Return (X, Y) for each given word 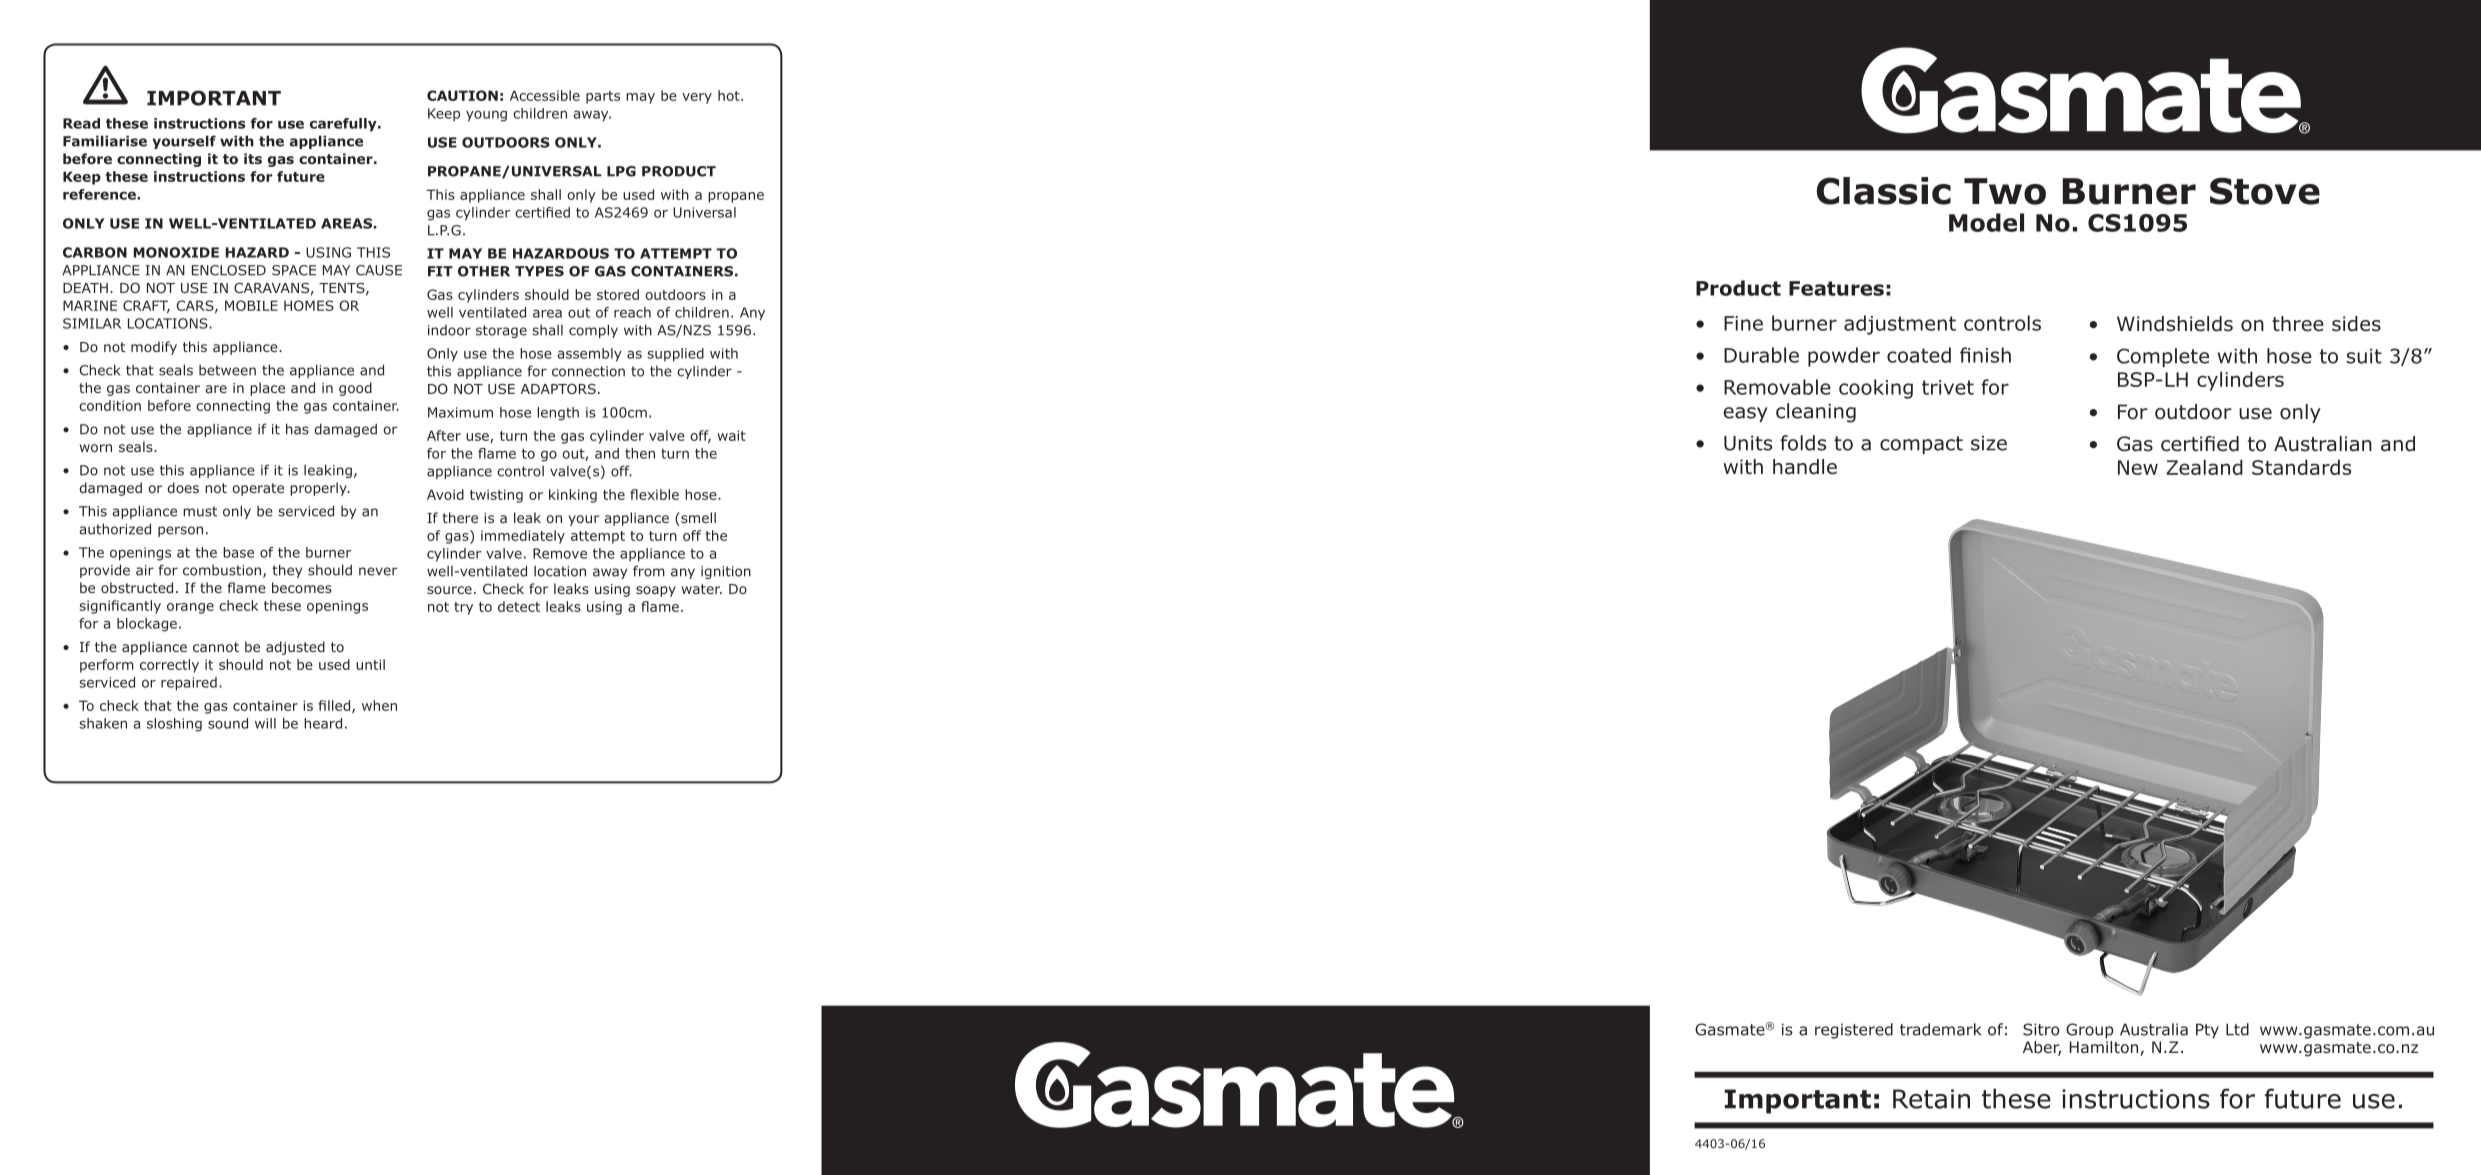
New (2138, 467)
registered (1854, 1031)
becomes (302, 587)
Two (2005, 191)
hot (730, 95)
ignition (726, 572)
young (486, 116)
